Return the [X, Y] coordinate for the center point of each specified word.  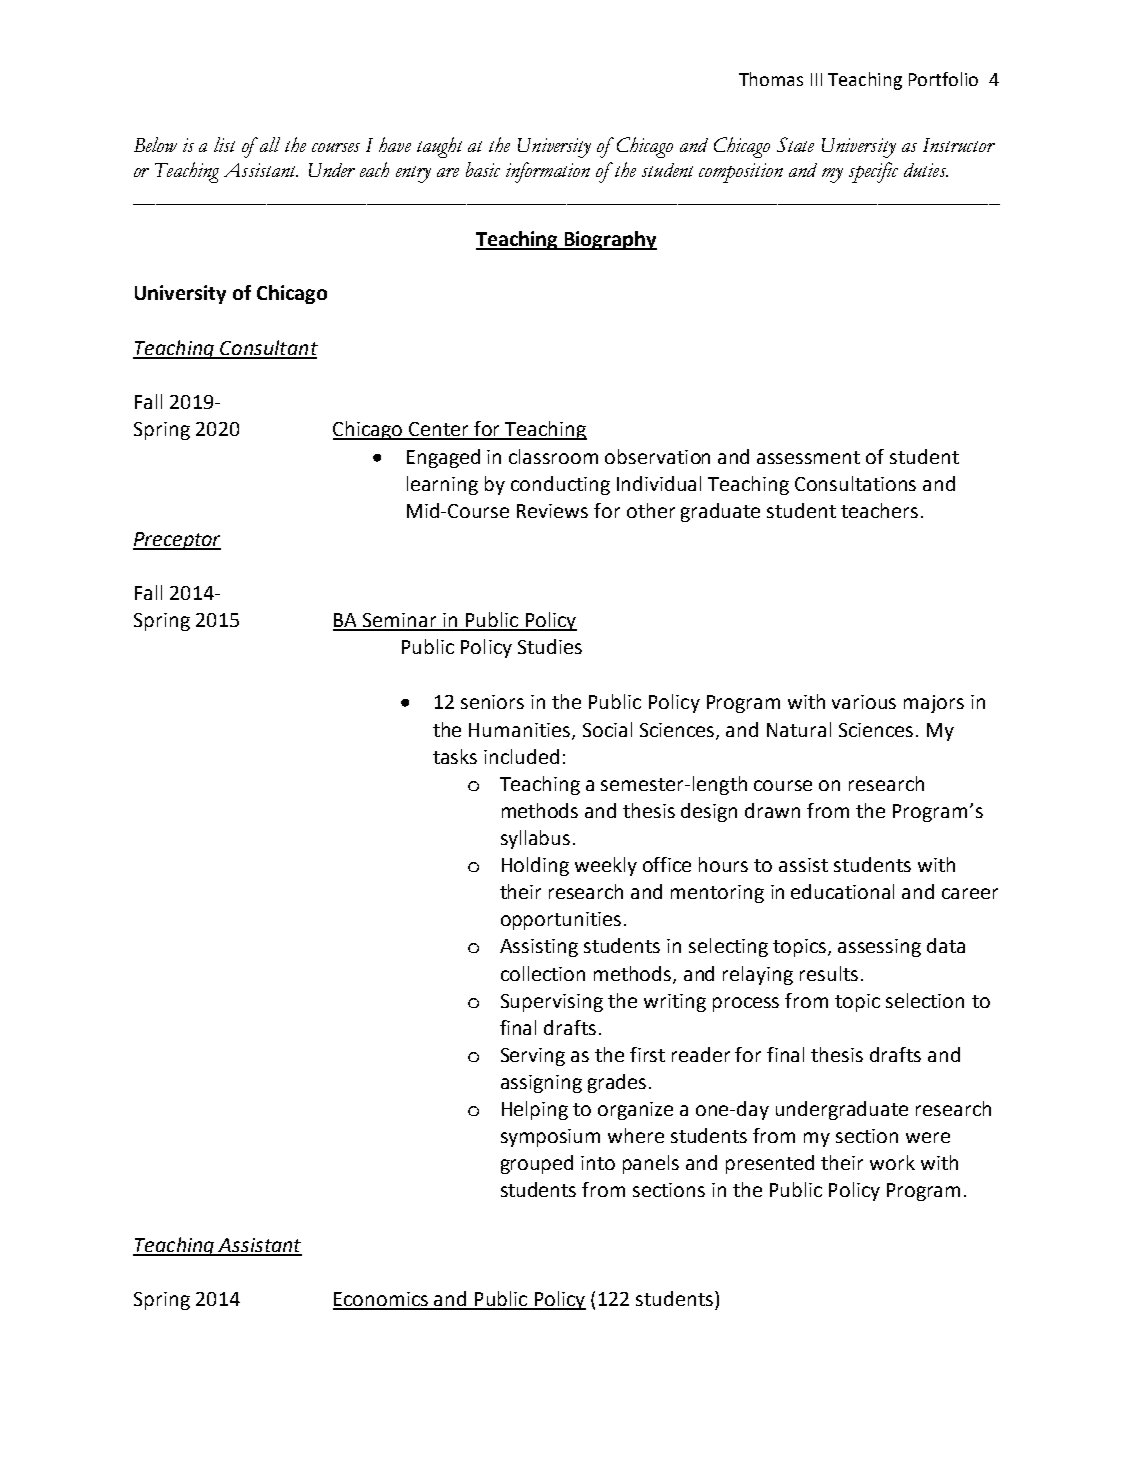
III [816, 79]
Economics [382, 1300]
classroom [553, 456]
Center [440, 430]
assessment [808, 457]
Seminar [400, 621]
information [548, 172]
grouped [537, 1164]
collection [543, 973]
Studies [550, 646]
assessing [879, 948]
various [864, 702]
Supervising [552, 1003]
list [224, 144]
